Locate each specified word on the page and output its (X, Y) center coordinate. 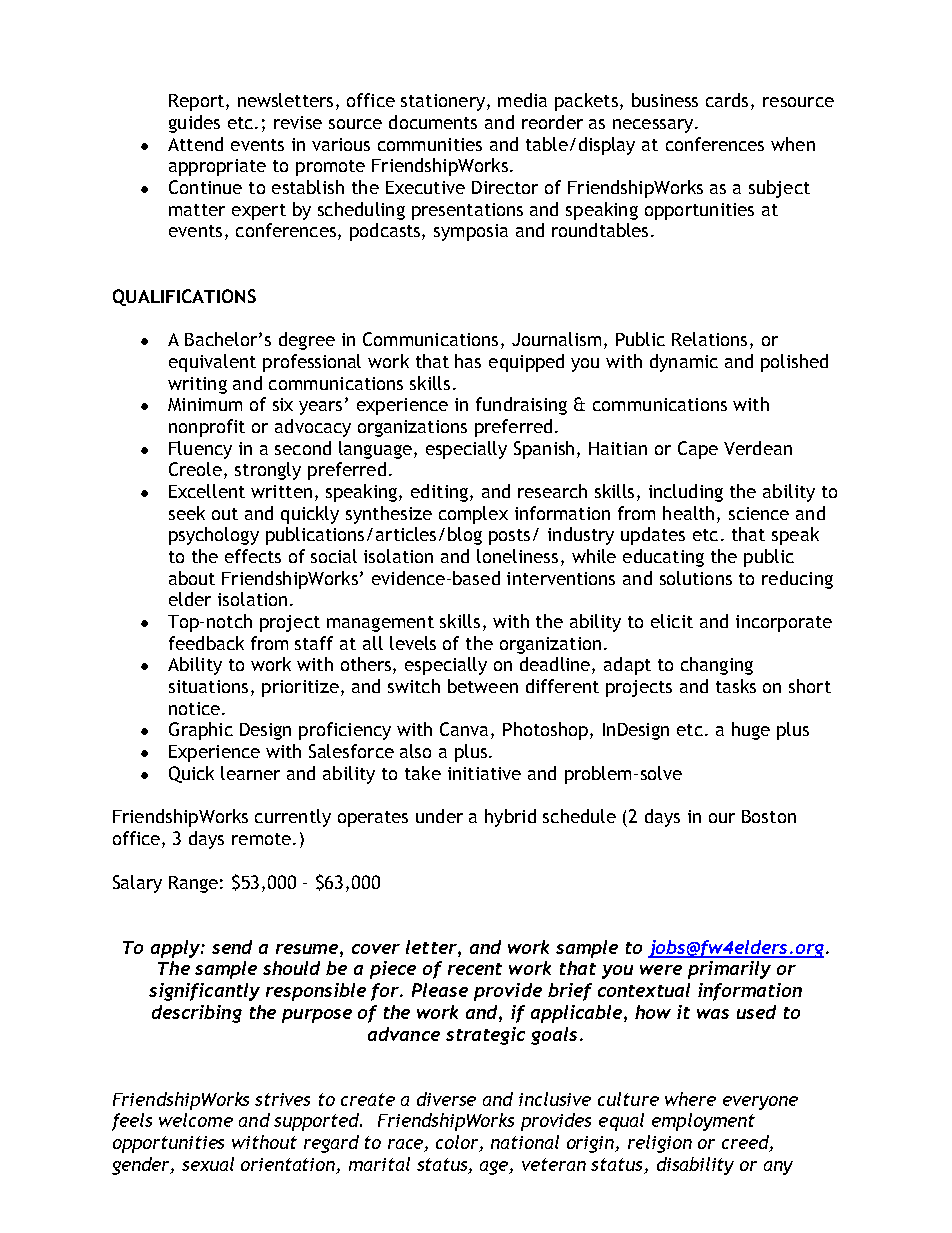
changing (717, 666)
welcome (196, 1120)
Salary (137, 884)
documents (433, 122)
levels (413, 643)
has (468, 361)
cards (727, 100)
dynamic (684, 363)
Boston (769, 816)
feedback (206, 643)
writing (197, 385)
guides (194, 124)
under (439, 816)
